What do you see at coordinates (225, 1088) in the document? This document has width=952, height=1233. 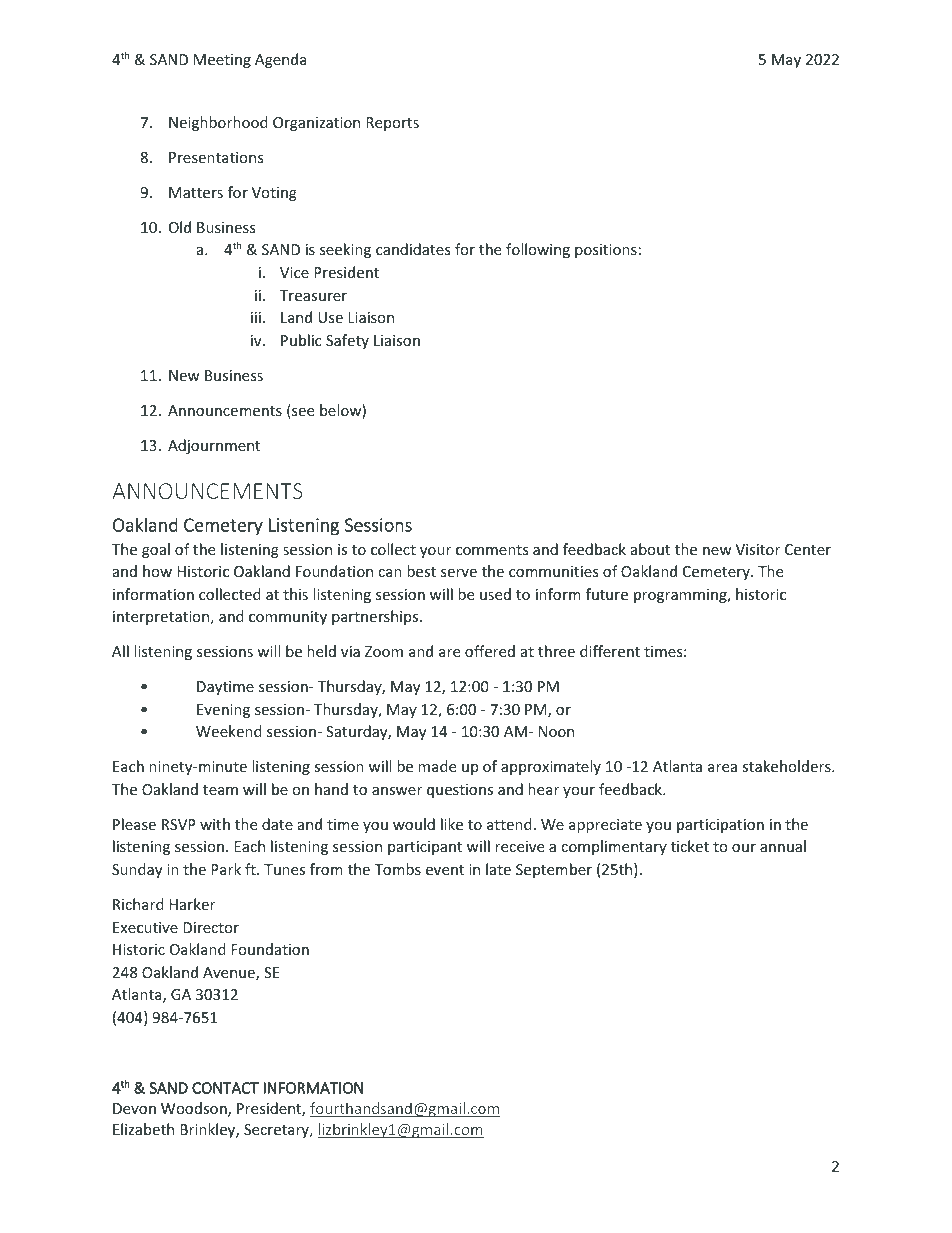 I see `CONTACT` at bounding box center [225, 1088].
